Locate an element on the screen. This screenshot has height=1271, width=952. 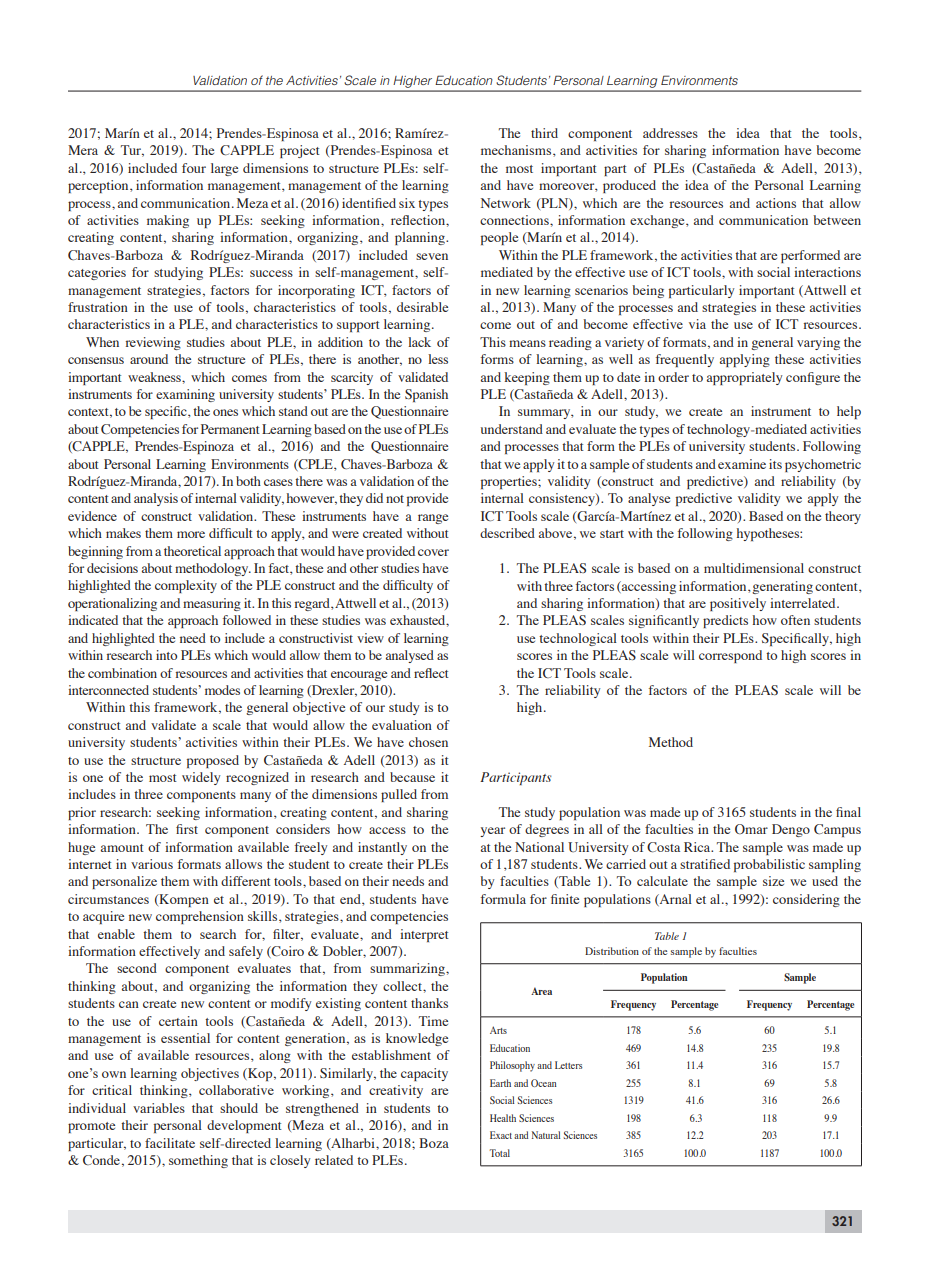
Exact is located at coordinates (501, 1135).
